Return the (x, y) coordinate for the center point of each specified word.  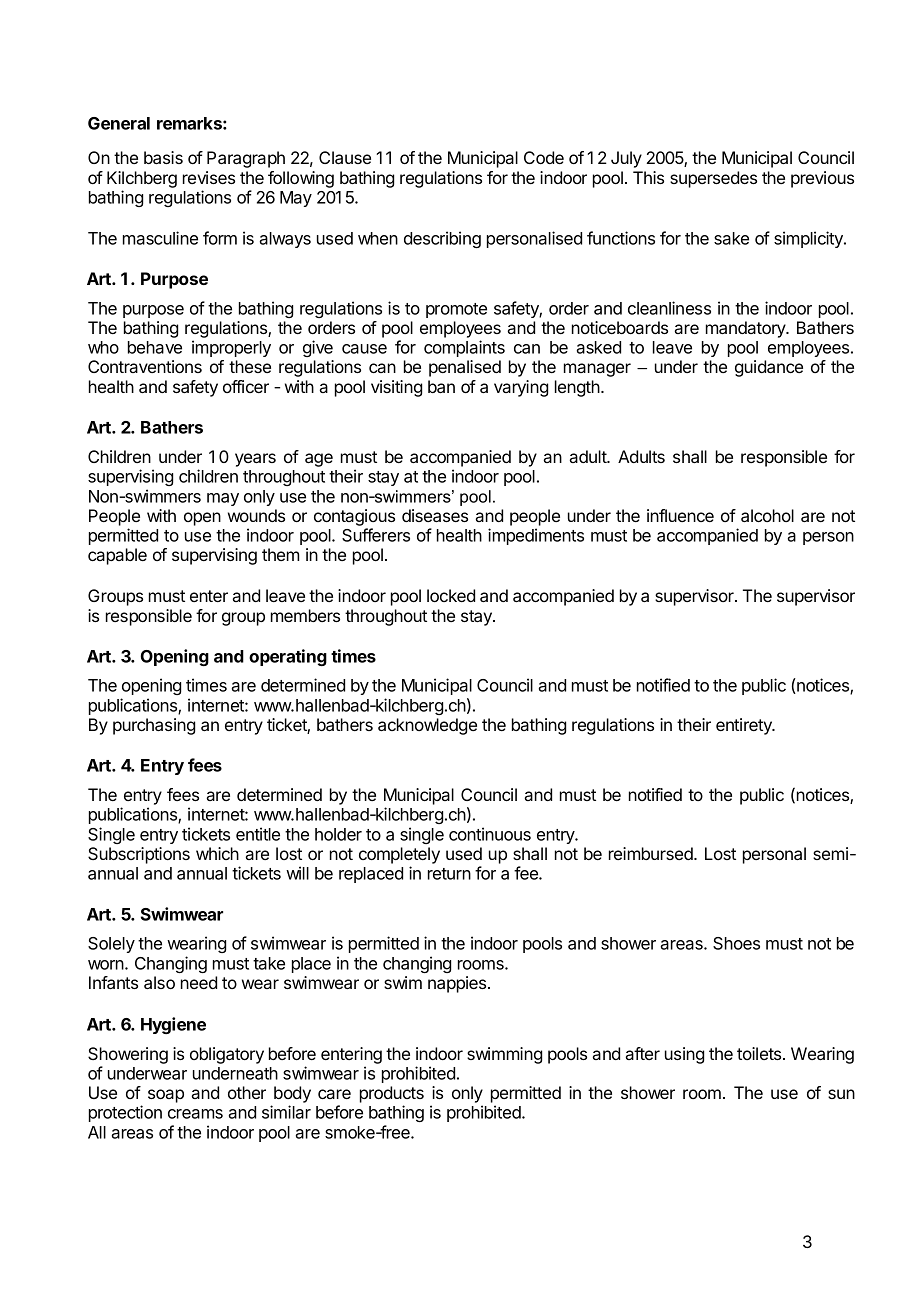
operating (288, 657)
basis (163, 157)
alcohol (767, 515)
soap (166, 1096)
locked (451, 595)
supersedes (713, 179)
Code (544, 157)
